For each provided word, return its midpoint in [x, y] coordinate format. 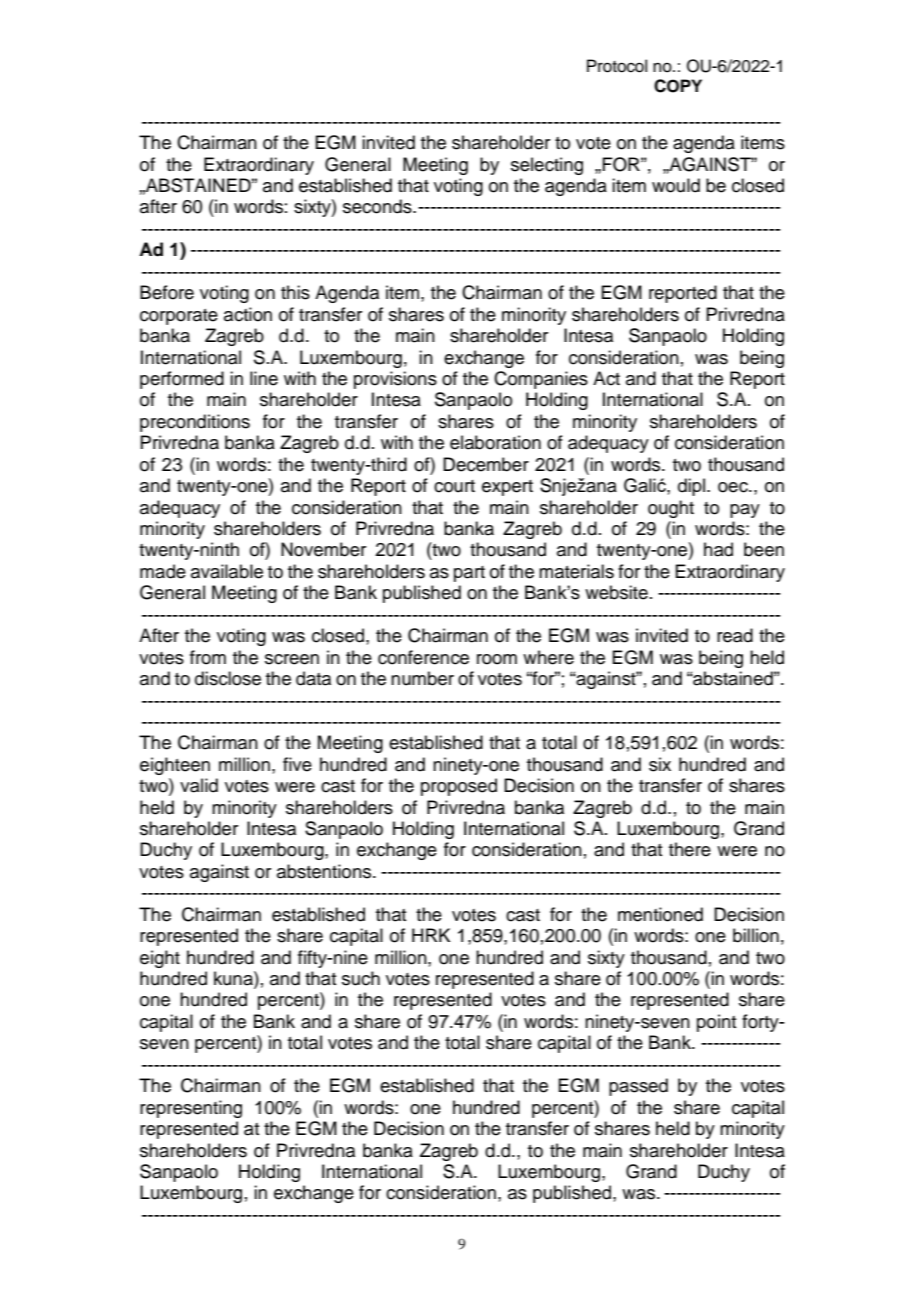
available [227, 571]
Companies [541, 380]
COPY [678, 86]
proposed [459, 787]
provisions [395, 380]
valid [199, 785]
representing [191, 1109]
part [469, 574]
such [361, 978]
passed [638, 1087]
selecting [547, 166]
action [248, 314]
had [718, 549]
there [690, 849]
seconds [378, 206]
